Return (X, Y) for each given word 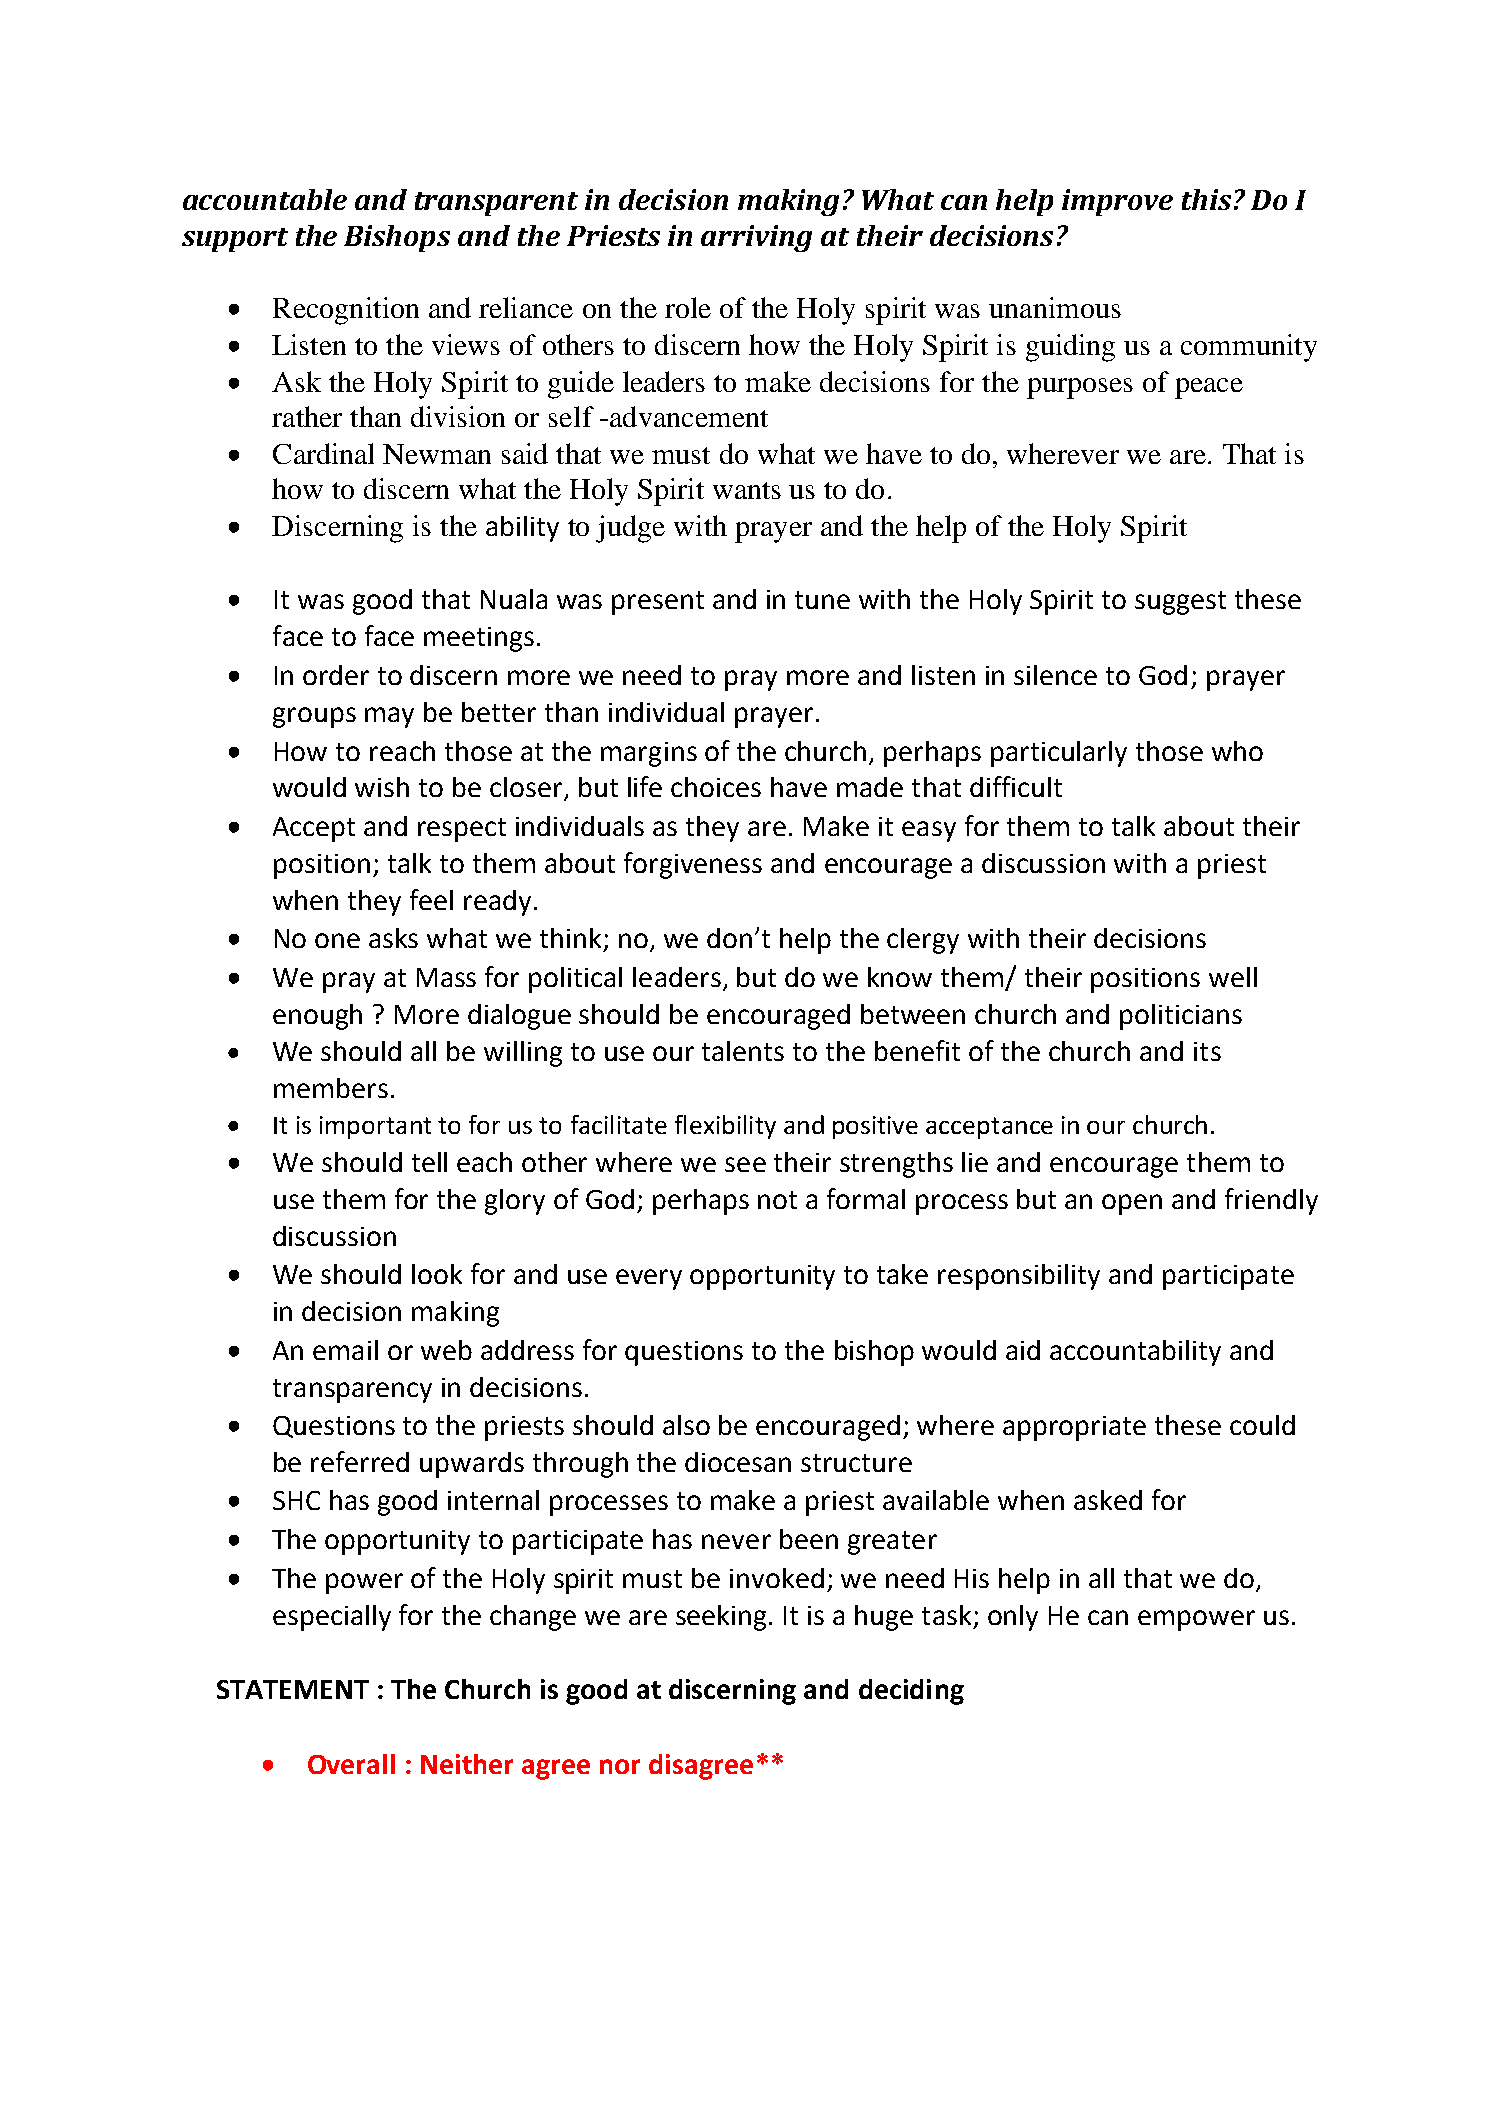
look (437, 1274)
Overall (351, 1764)
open (1132, 1204)
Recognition (346, 311)
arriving (756, 238)
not (777, 1200)
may (389, 717)
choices (716, 787)
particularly (1059, 754)
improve (1117, 202)
